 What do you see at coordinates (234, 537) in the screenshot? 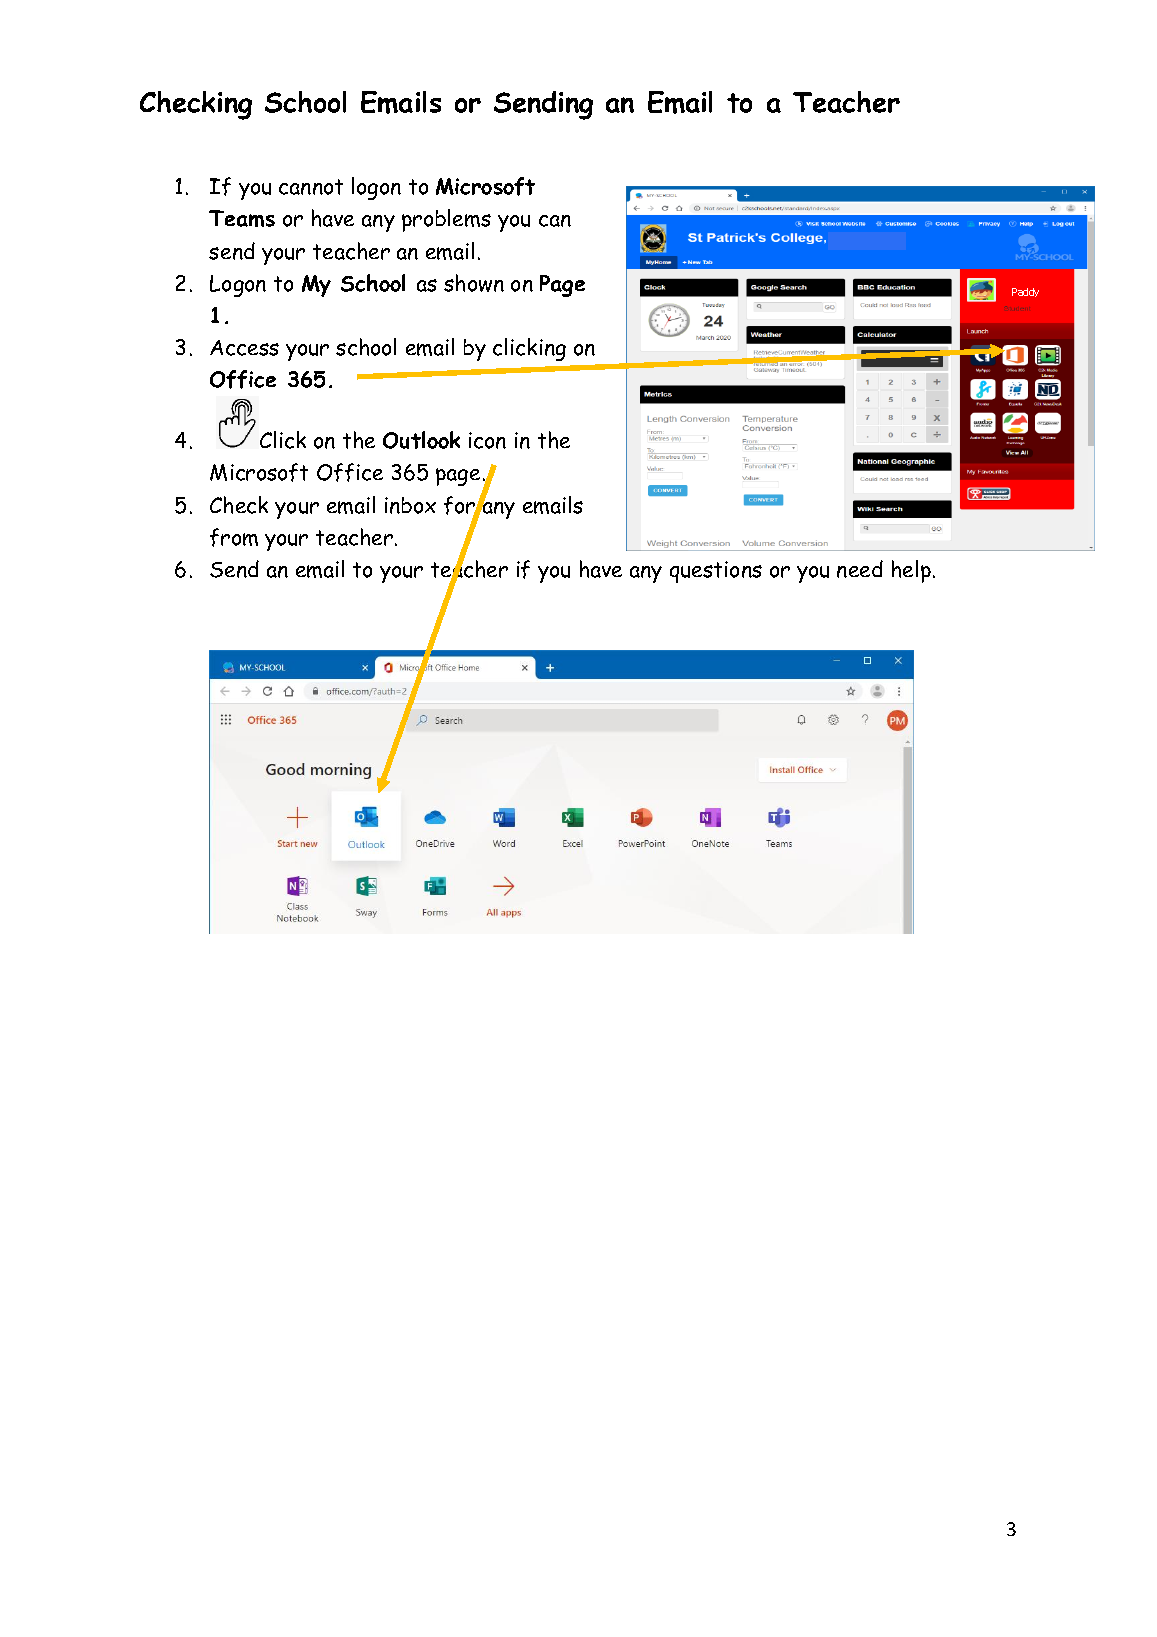
I see `from` at bounding box center [234, 537].
